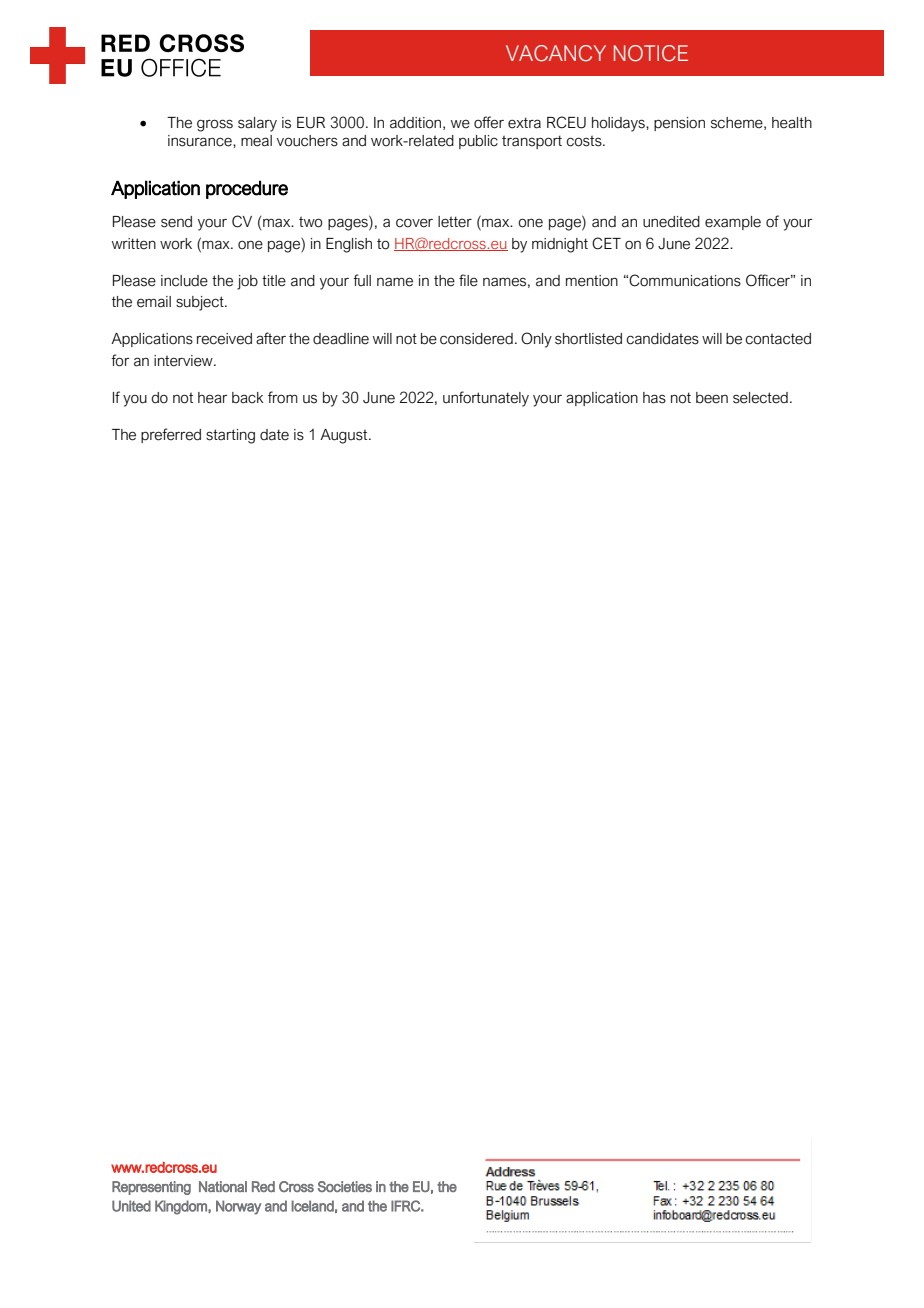 The image size is (924, 1308). I want to click on Norway, so click(238, 1207).
